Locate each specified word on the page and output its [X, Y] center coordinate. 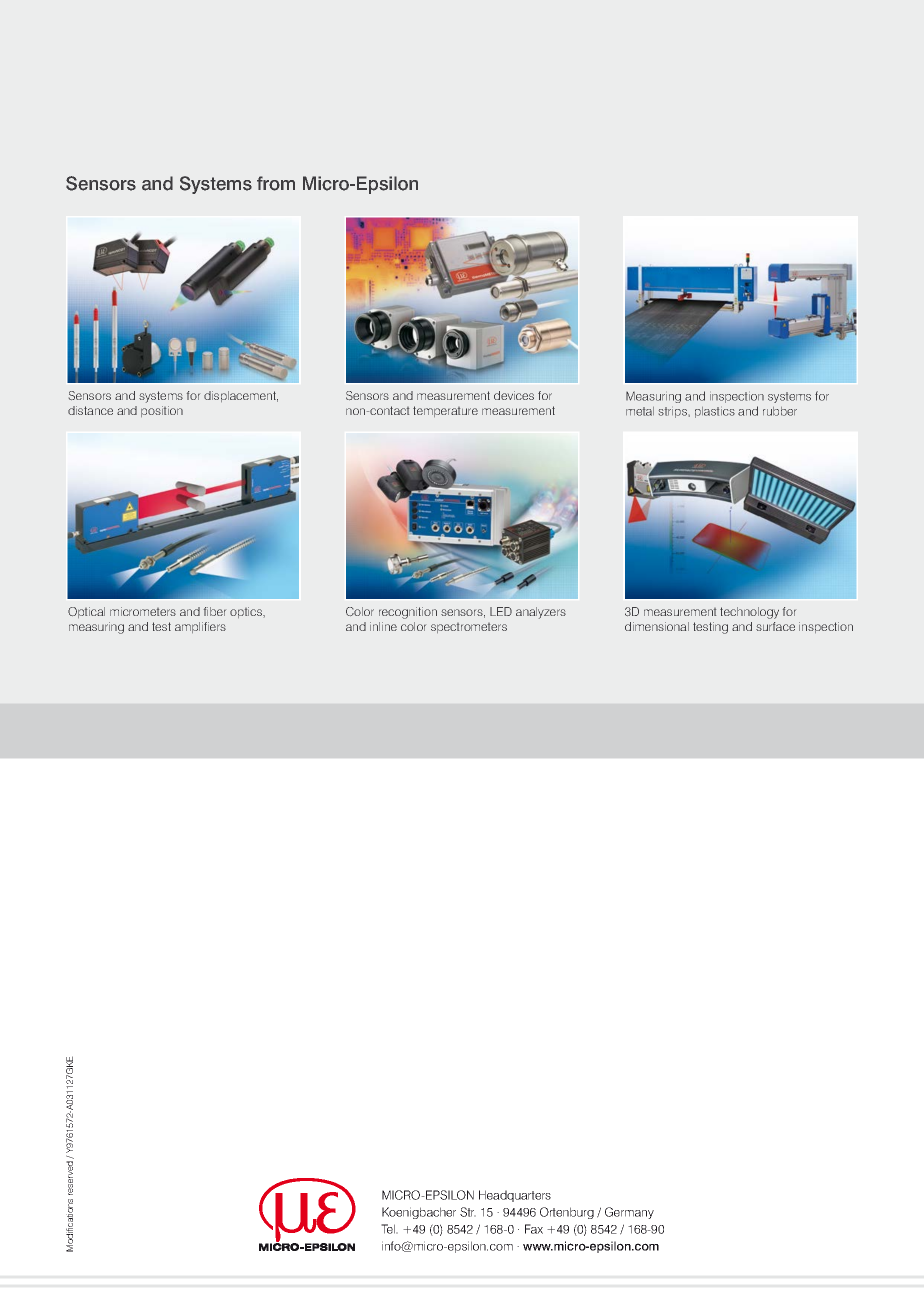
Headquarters [515, 1196]
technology [749, 613]
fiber [215, 611]
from [276, 183]
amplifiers [200, 627]
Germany [629, 1213]
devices [514, 395]
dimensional [657, 626]
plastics [715, 412]
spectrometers [469, 628]
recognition [408, 613]
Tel [389, 1229]
